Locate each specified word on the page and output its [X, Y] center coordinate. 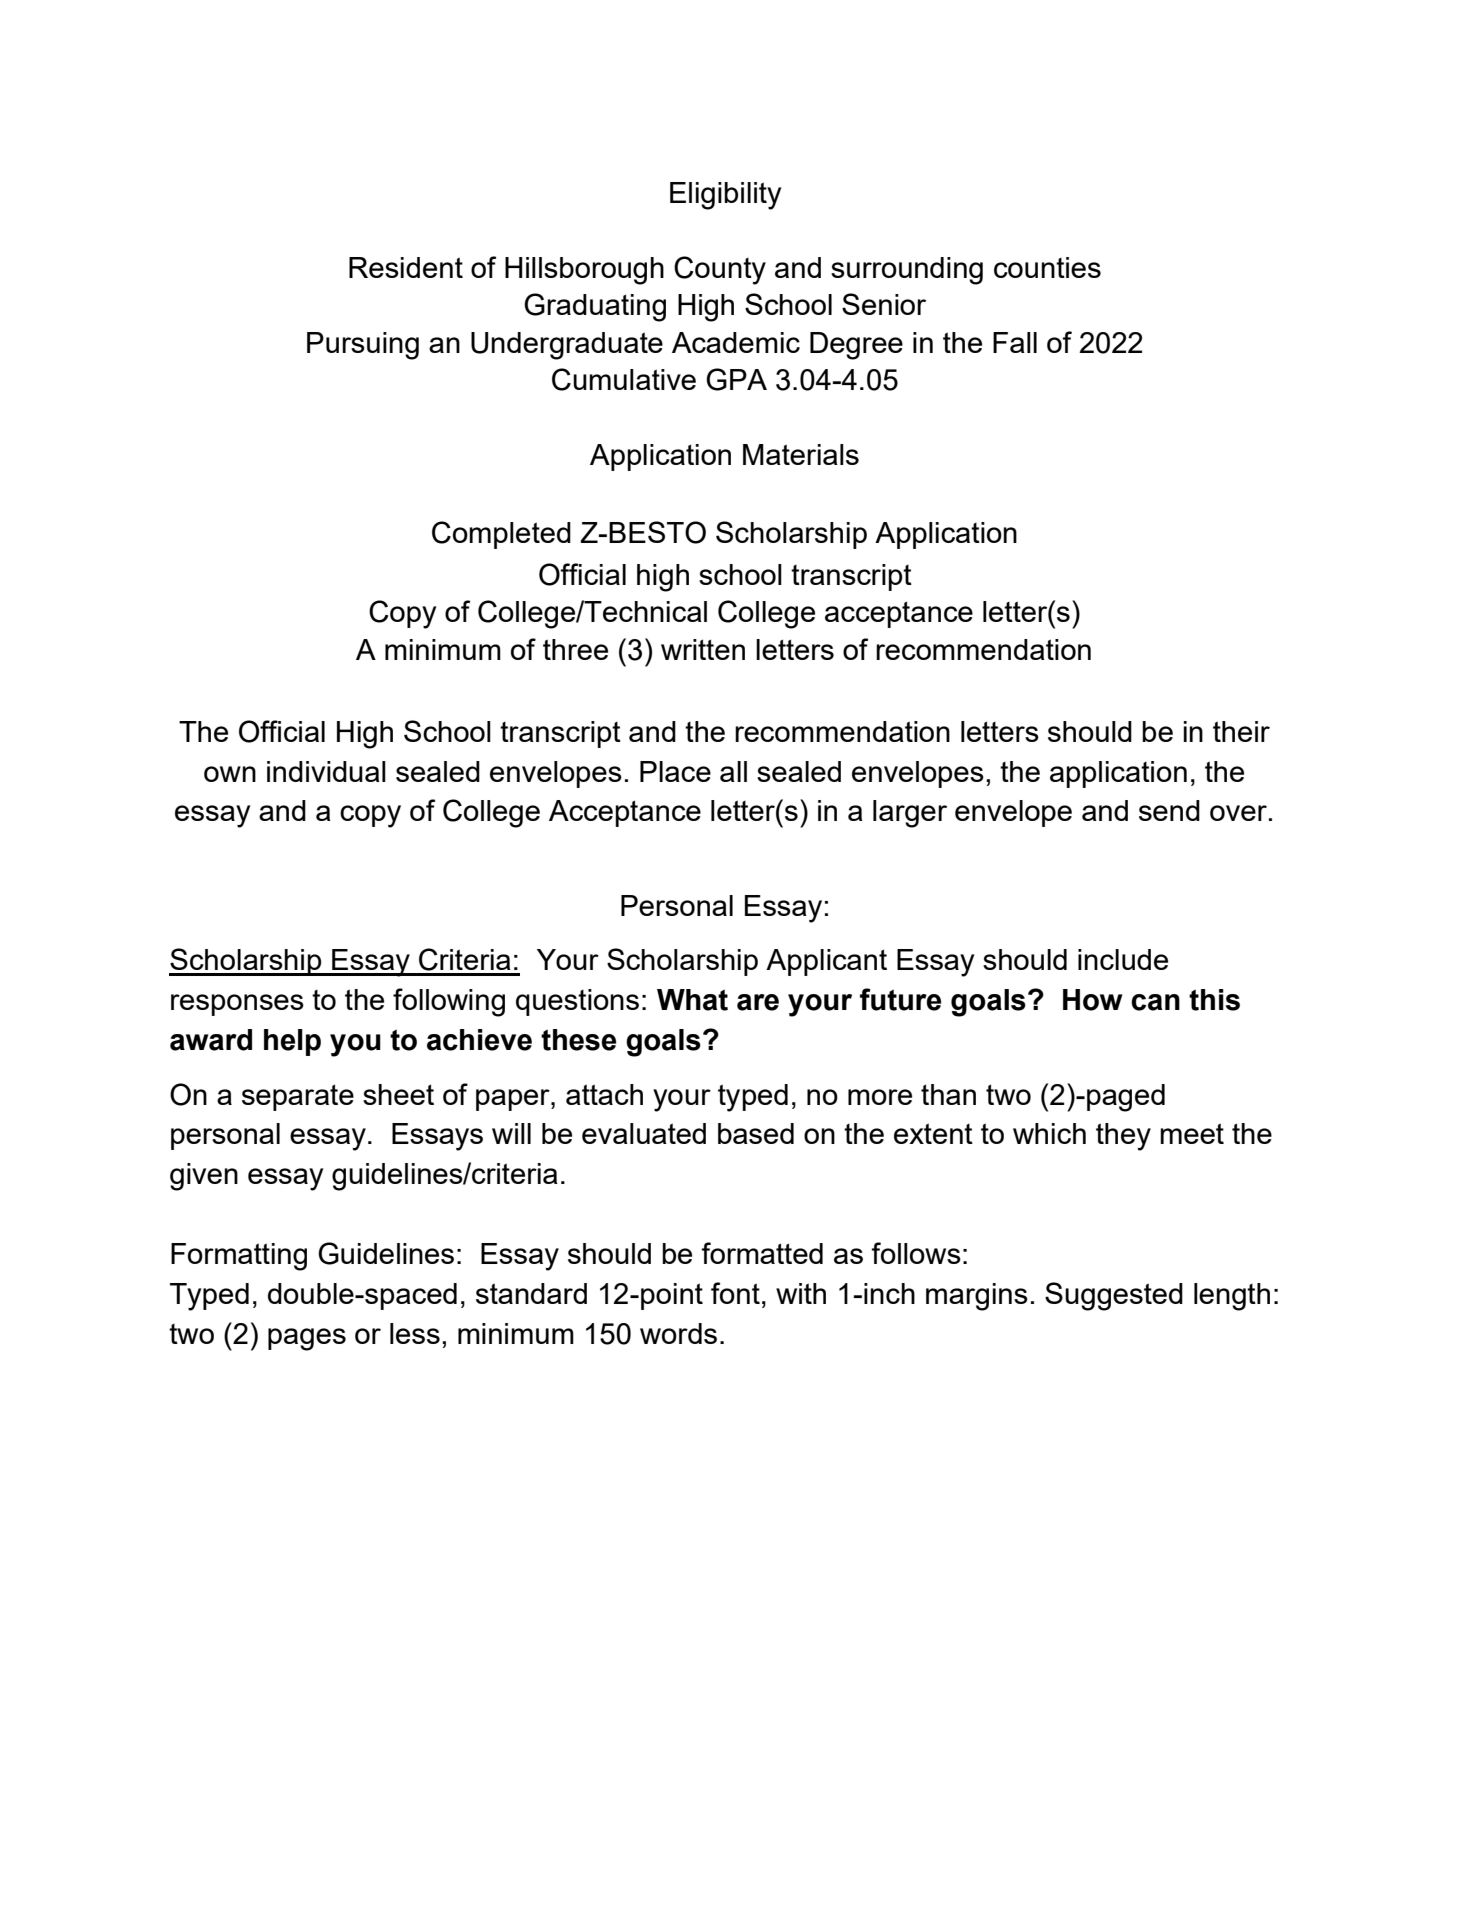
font [735, 1293]
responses [237, 1005]
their [1241, 731]
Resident [406, 267]
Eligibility [725, 196]
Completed [501, 535]
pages [307, 1339]
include [1123, 959]
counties [1047, 267]
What [692, 1000]
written [703, 649]
